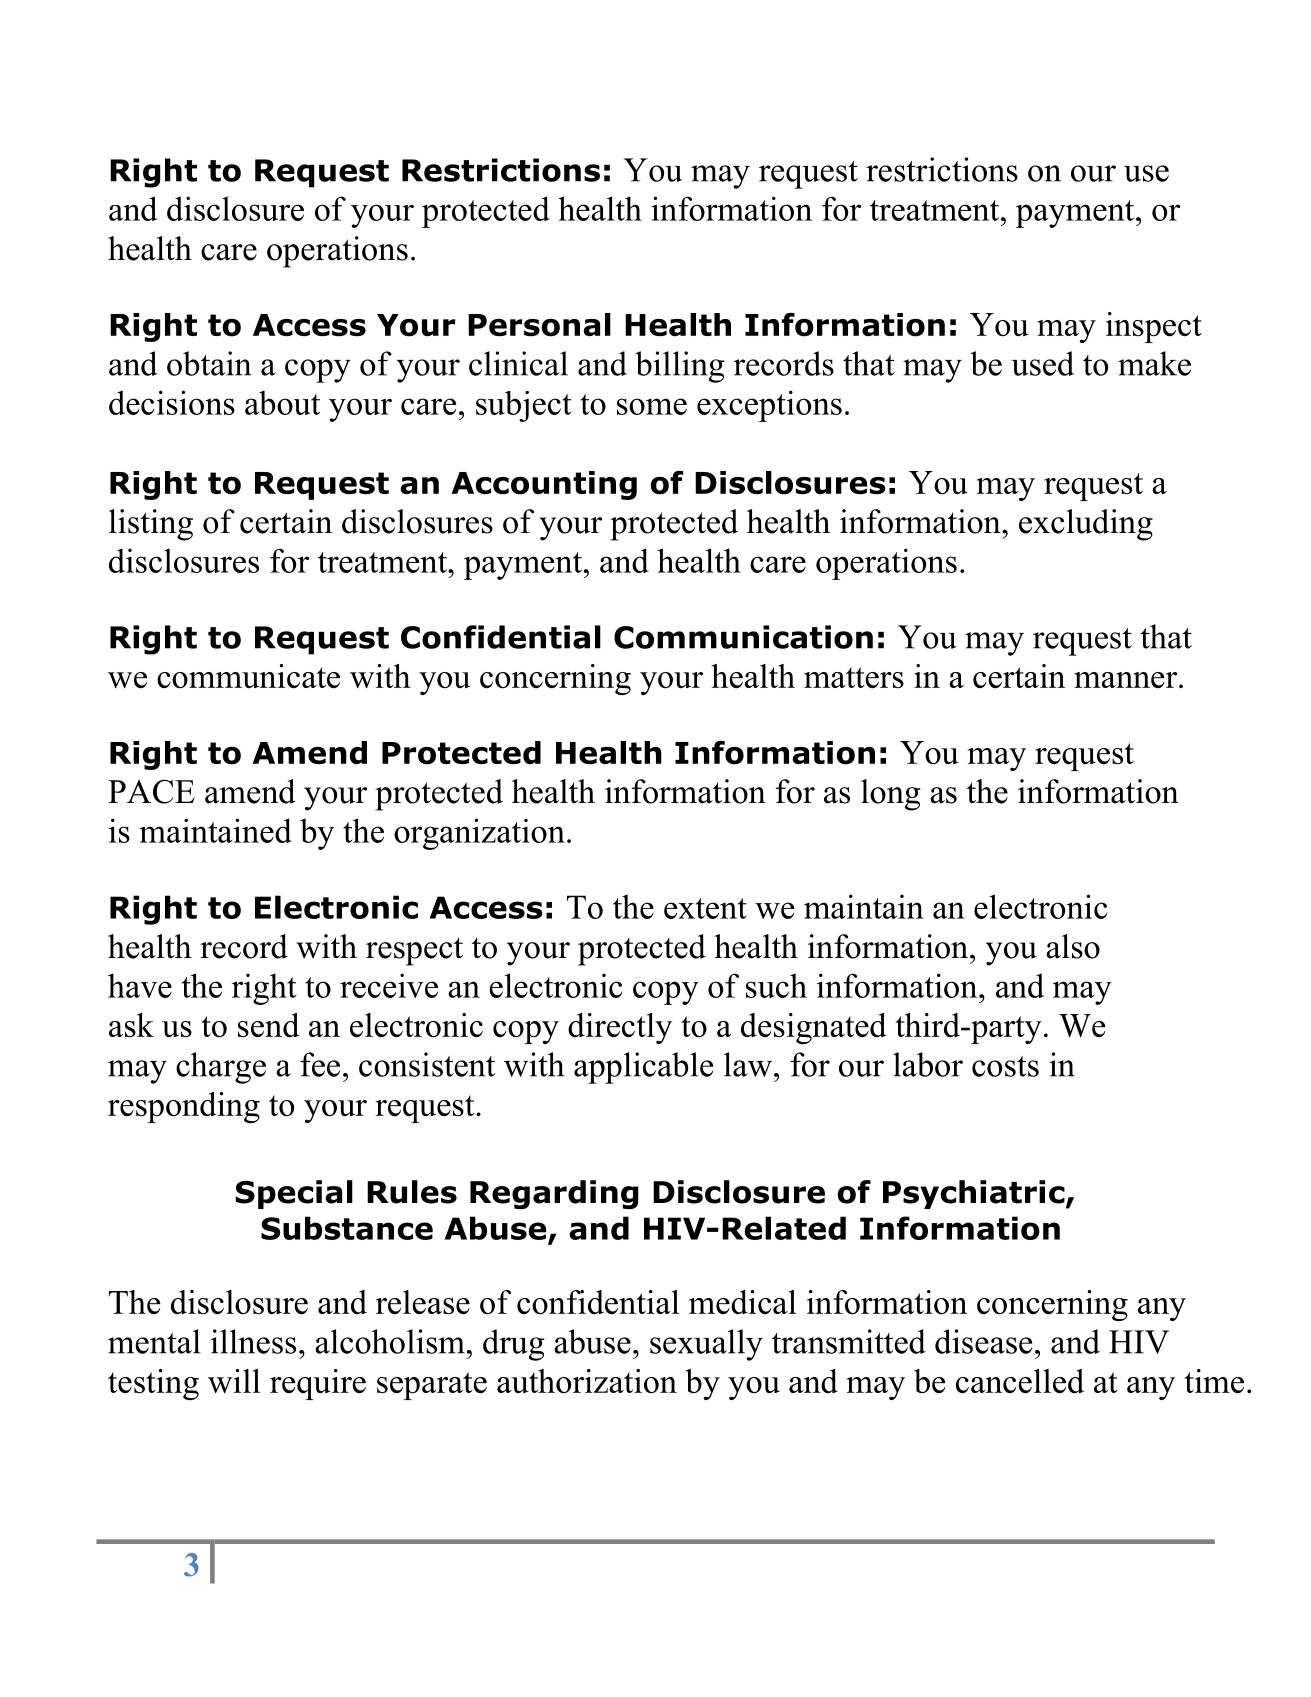  I want to click on Communication, so click(743, 637).
